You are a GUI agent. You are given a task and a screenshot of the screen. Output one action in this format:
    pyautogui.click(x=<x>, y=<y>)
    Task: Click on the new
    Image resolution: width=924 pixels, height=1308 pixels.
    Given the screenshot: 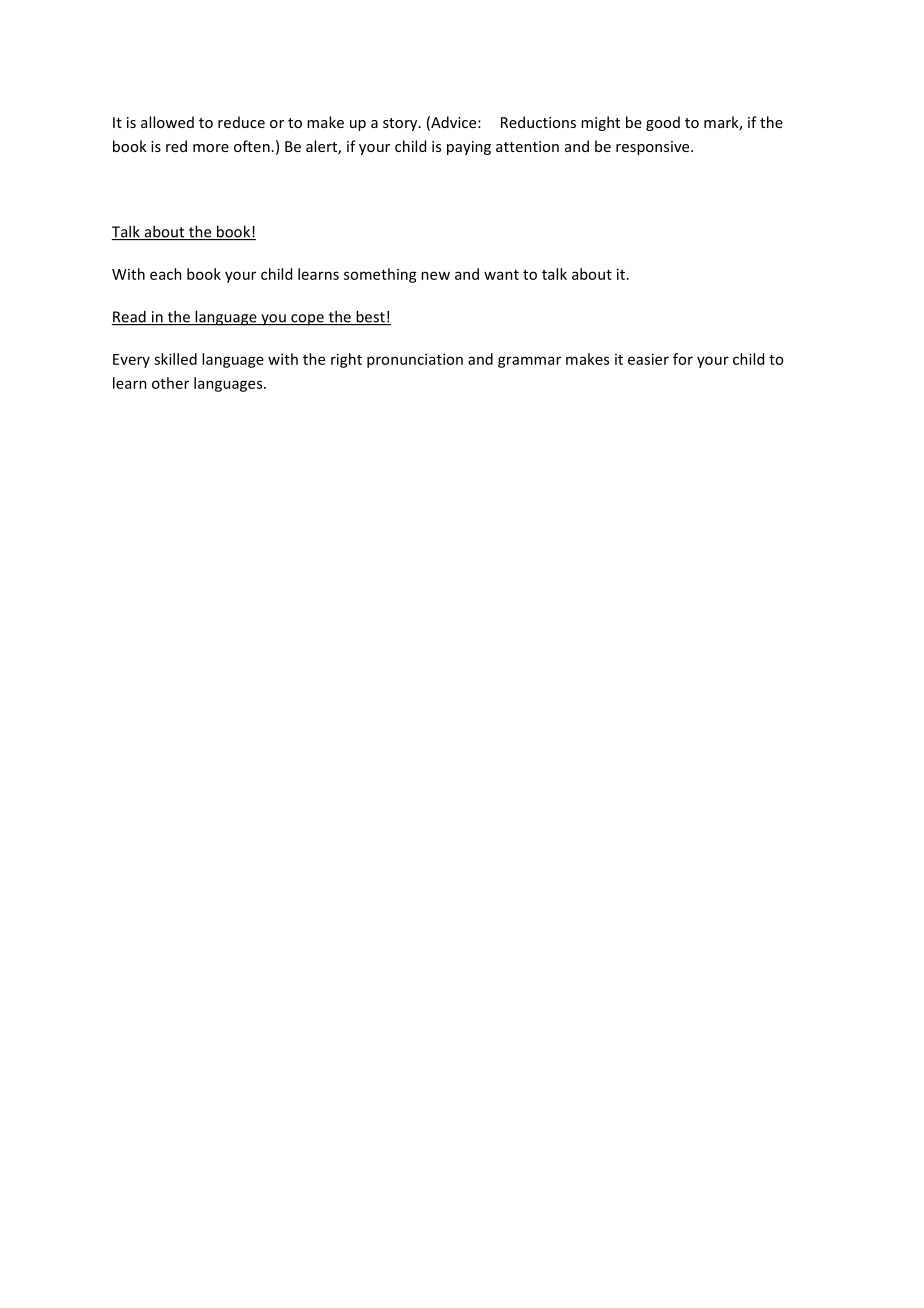 What is the action you would take?
    pyautogui.click(x=435, y=275)
